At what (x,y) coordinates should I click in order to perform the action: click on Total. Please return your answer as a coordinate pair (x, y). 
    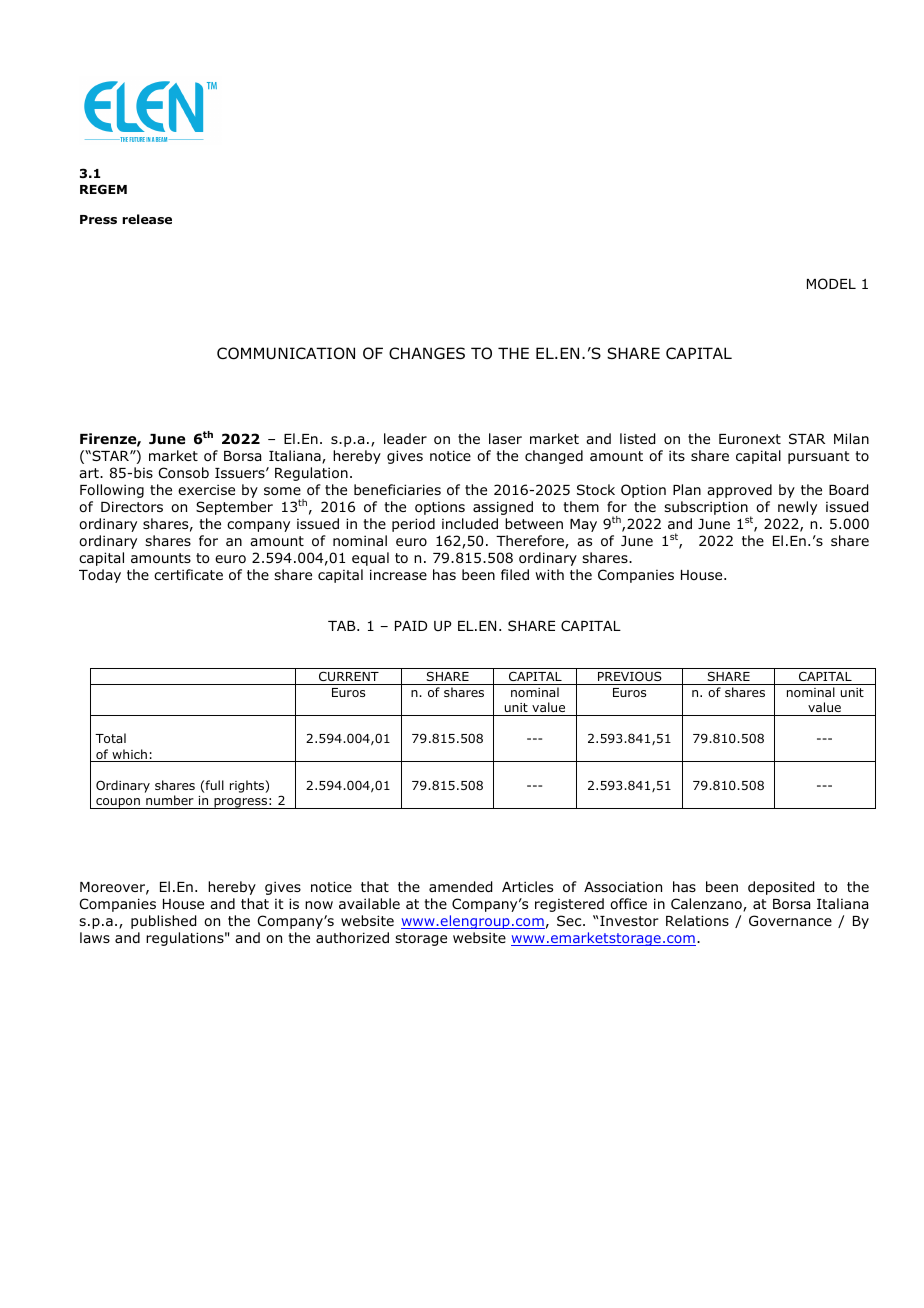
    Looking at the image, I should click on (110, 738).
